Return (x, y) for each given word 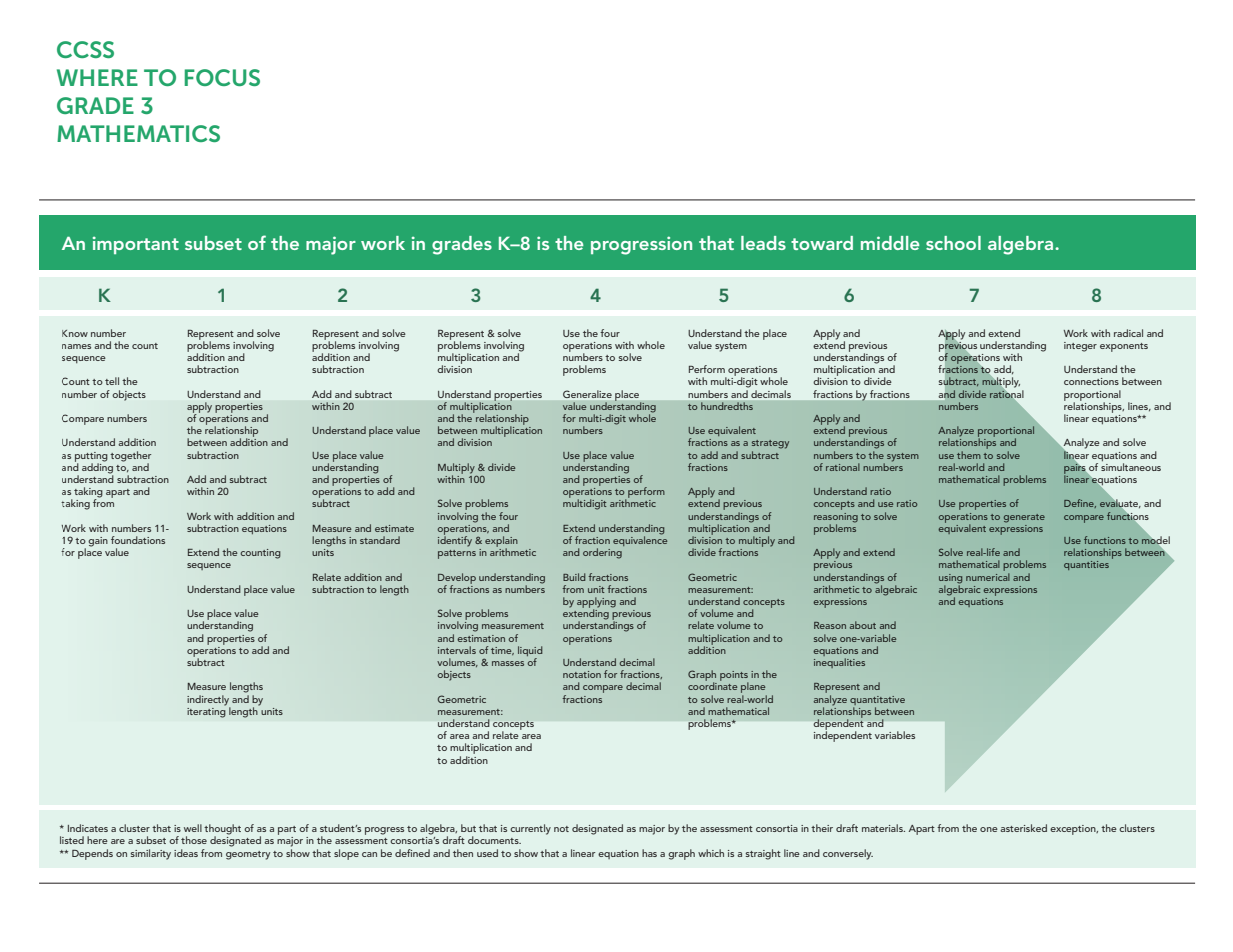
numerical (988, 575)
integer (1080, 347)
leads (763, 243)
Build (574, 577)
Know (75, 333)
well (193, 828)
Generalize (587, 394)
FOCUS (222, 77)
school (953, 243)
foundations (138, 540)
